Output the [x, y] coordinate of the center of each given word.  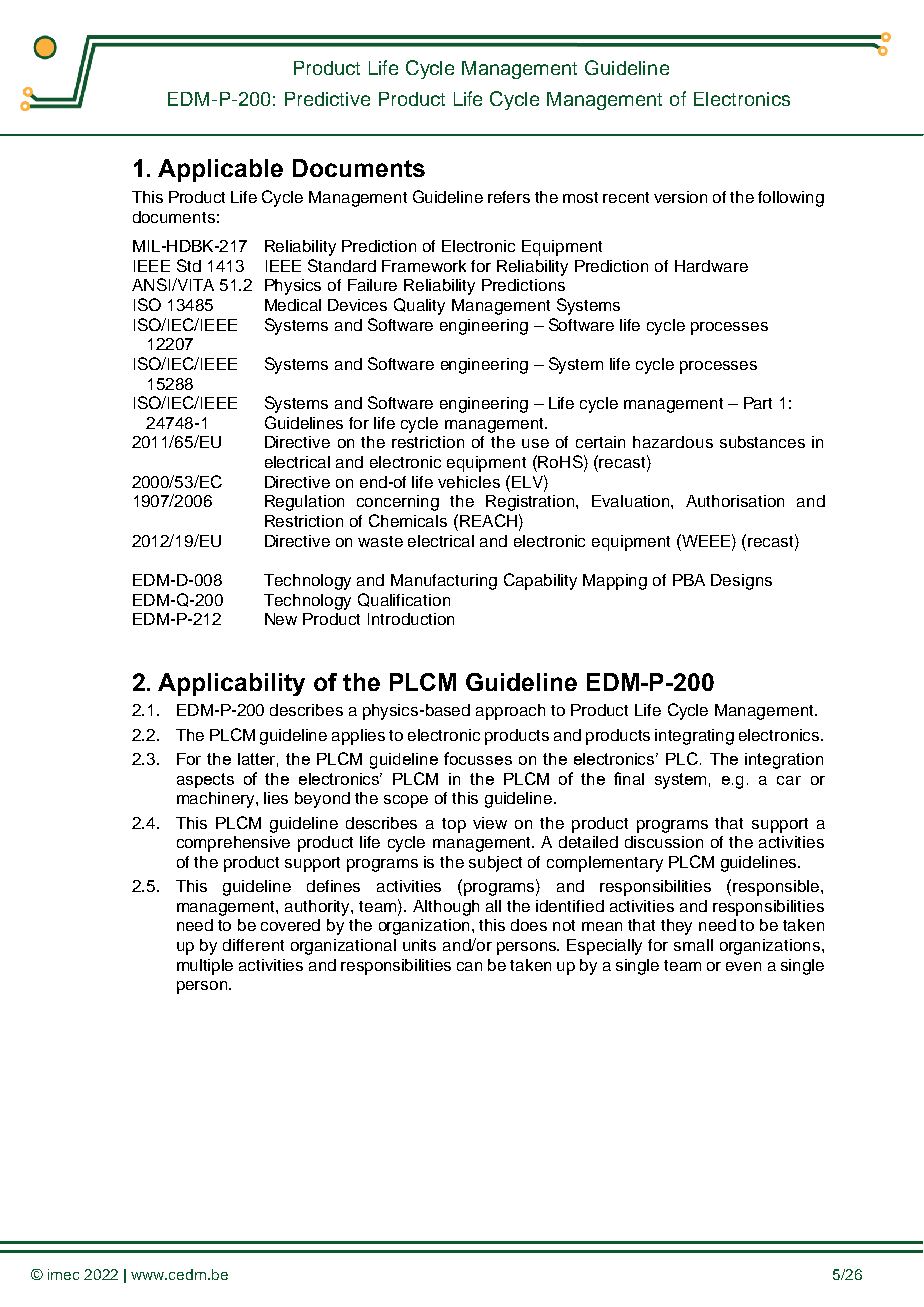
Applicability [231, 684]
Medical [293, 305]
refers [509, 197]
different [253, 945]
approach [510, 712]
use [535, 443]
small [693, 945]
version [680, 197]
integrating [694, 737]
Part [758, 403]
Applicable [220, 170]
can [469, 966]
